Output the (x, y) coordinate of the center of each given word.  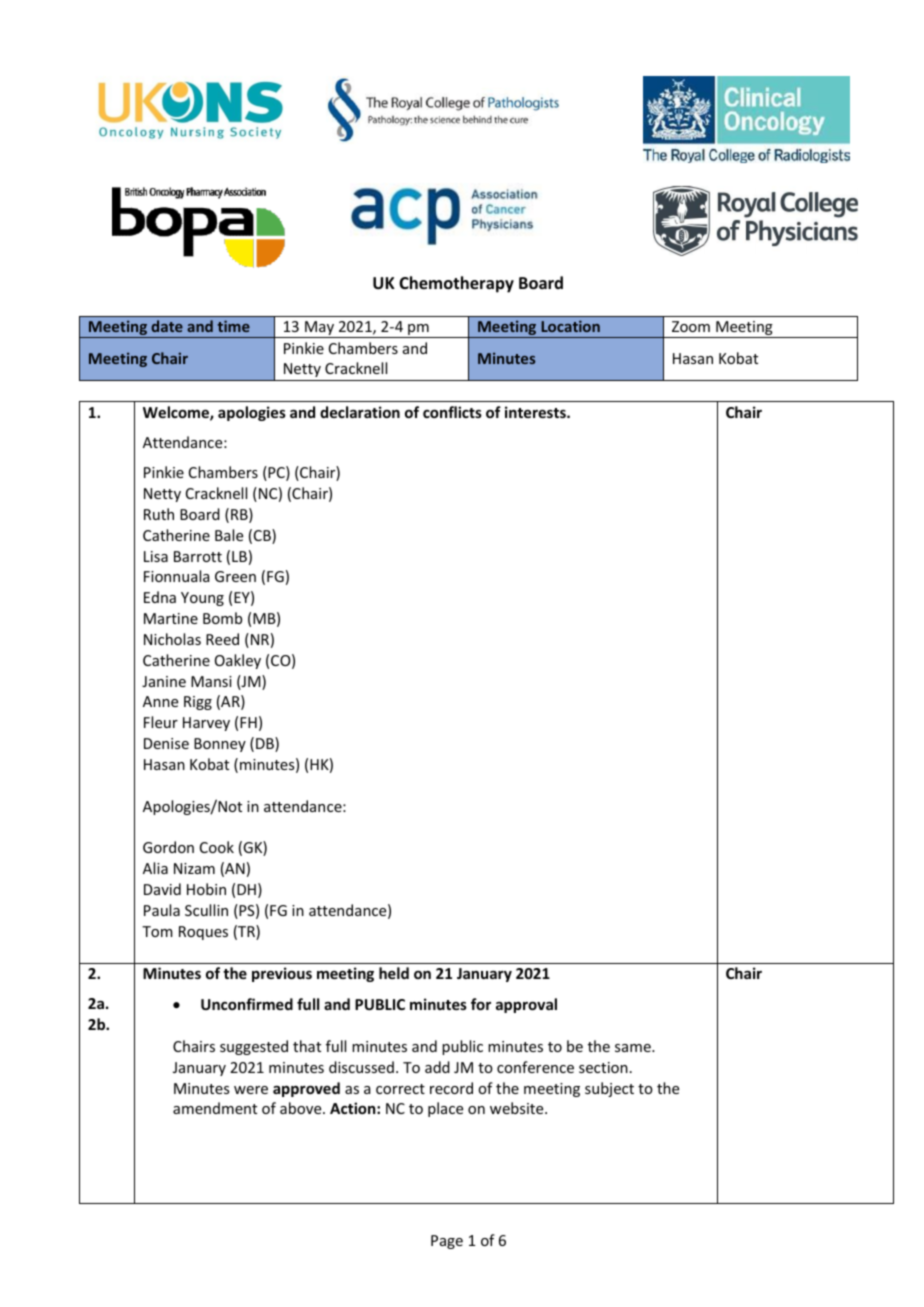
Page (447, 1242)
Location (570, 326)
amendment (215, 1108)
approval (526, 1005)
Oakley (238, 661)
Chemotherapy (456, 284)
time (233, 326)
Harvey (206, 724)
